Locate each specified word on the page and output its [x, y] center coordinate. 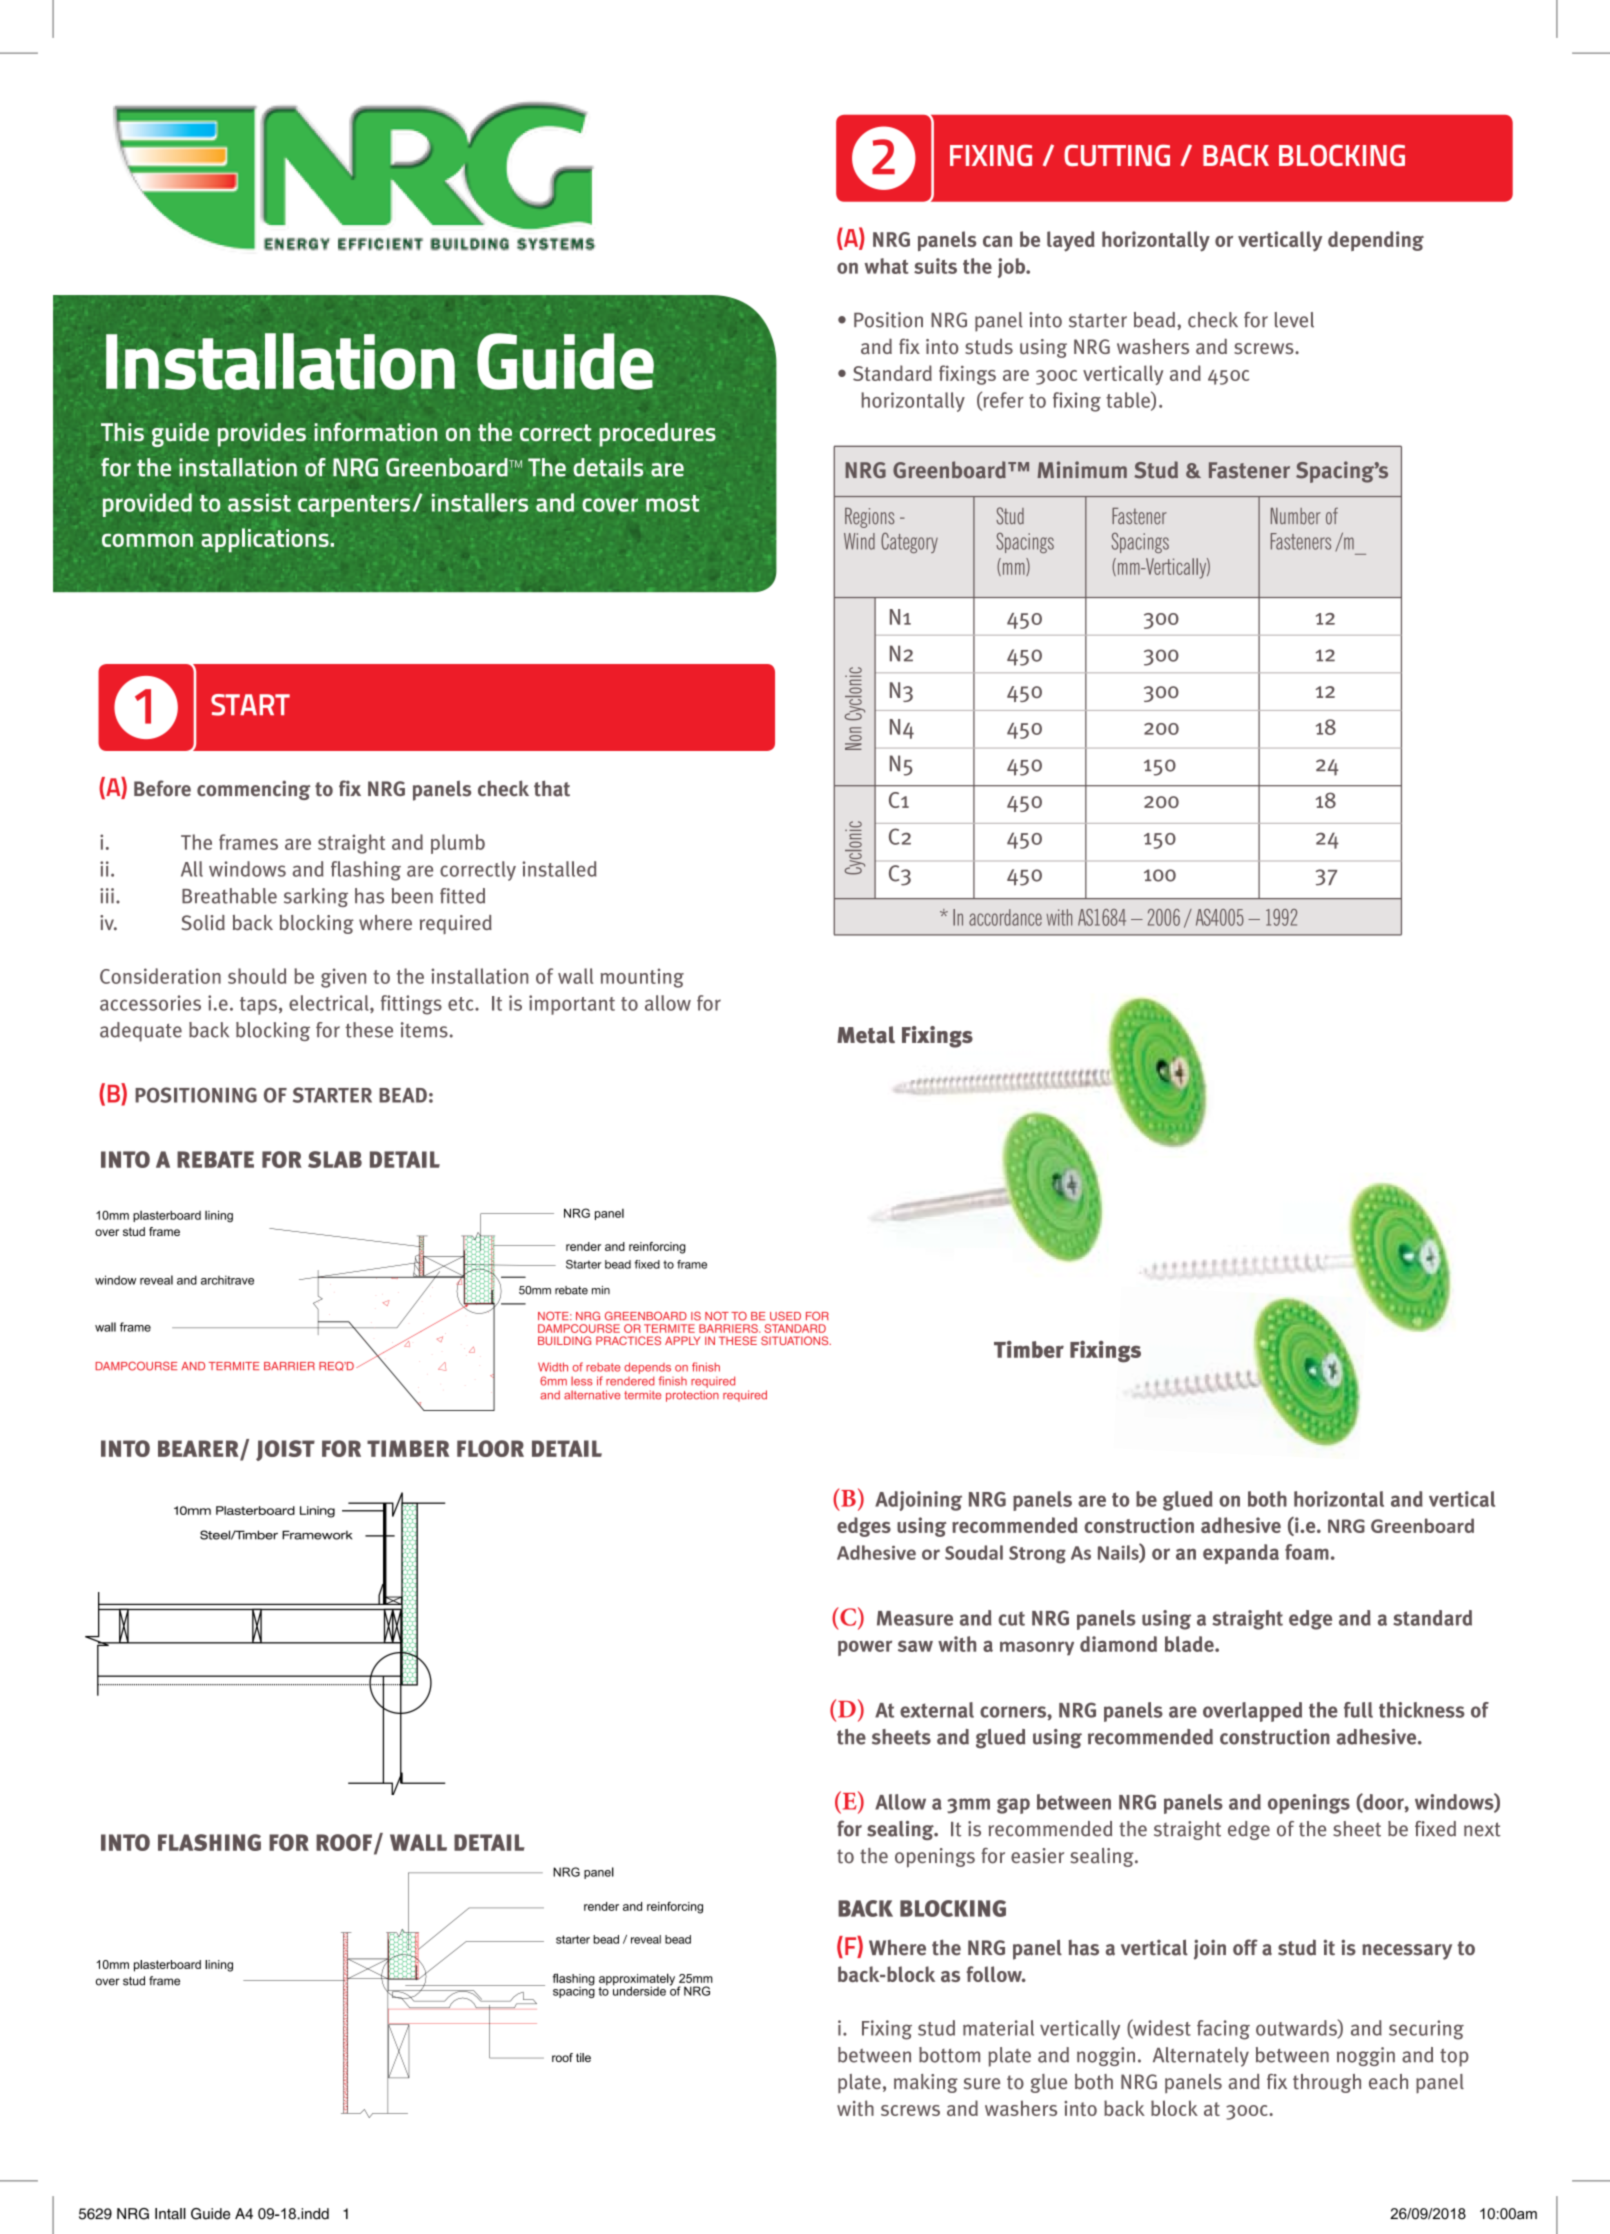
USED [785, 1316]
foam [1307, 1552]
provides [262, 435]
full [1358, 1710]
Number [1296, 516]
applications [266, 540]
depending [1376, 241]
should [257, 976]
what [886, 266]
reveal [646, 1939]
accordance [1005, 917]
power [865, 1648]
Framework [317, 1535]
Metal [866, 1034]
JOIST [285, 1450]
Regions [869, 518]
